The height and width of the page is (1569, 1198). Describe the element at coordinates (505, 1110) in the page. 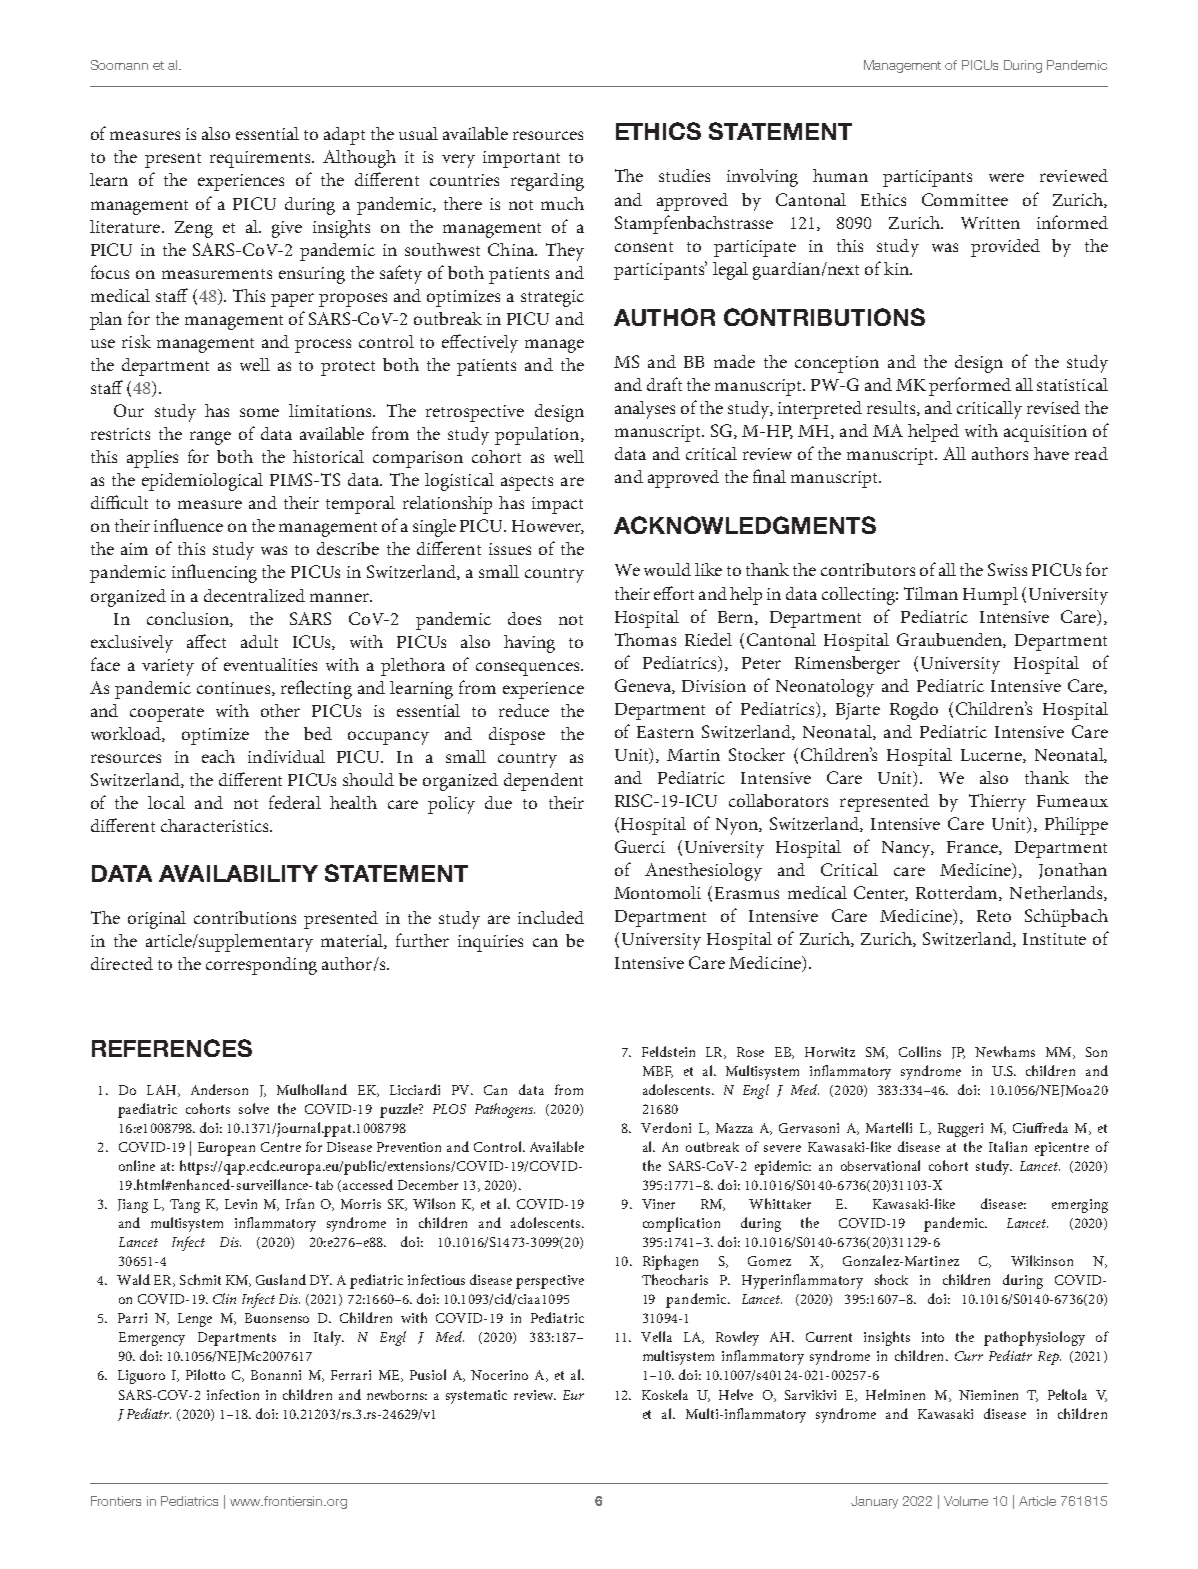

I see `Pathogens` at that location.
